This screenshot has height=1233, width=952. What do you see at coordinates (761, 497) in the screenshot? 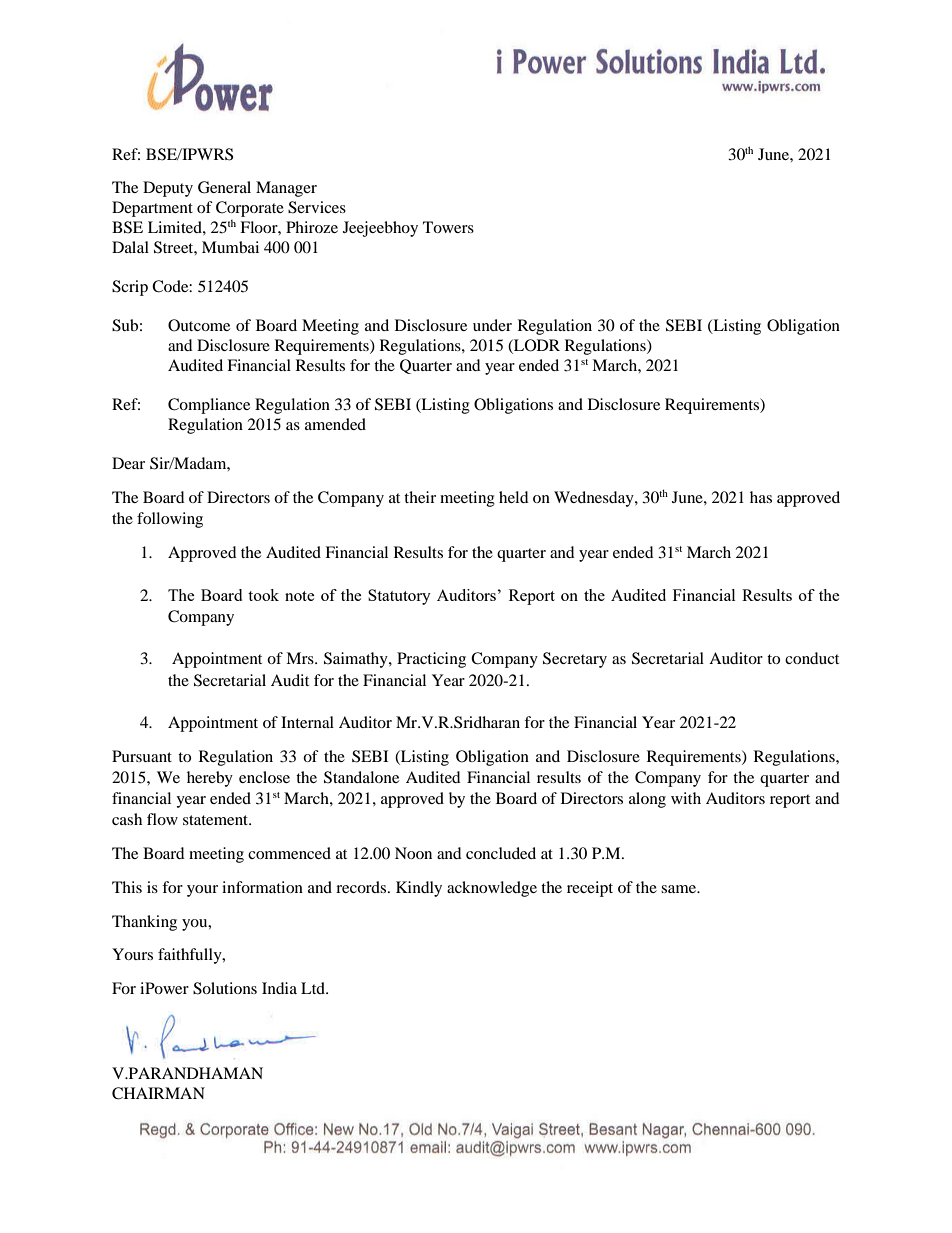
I see `has` at bounding box center [761, 497].
